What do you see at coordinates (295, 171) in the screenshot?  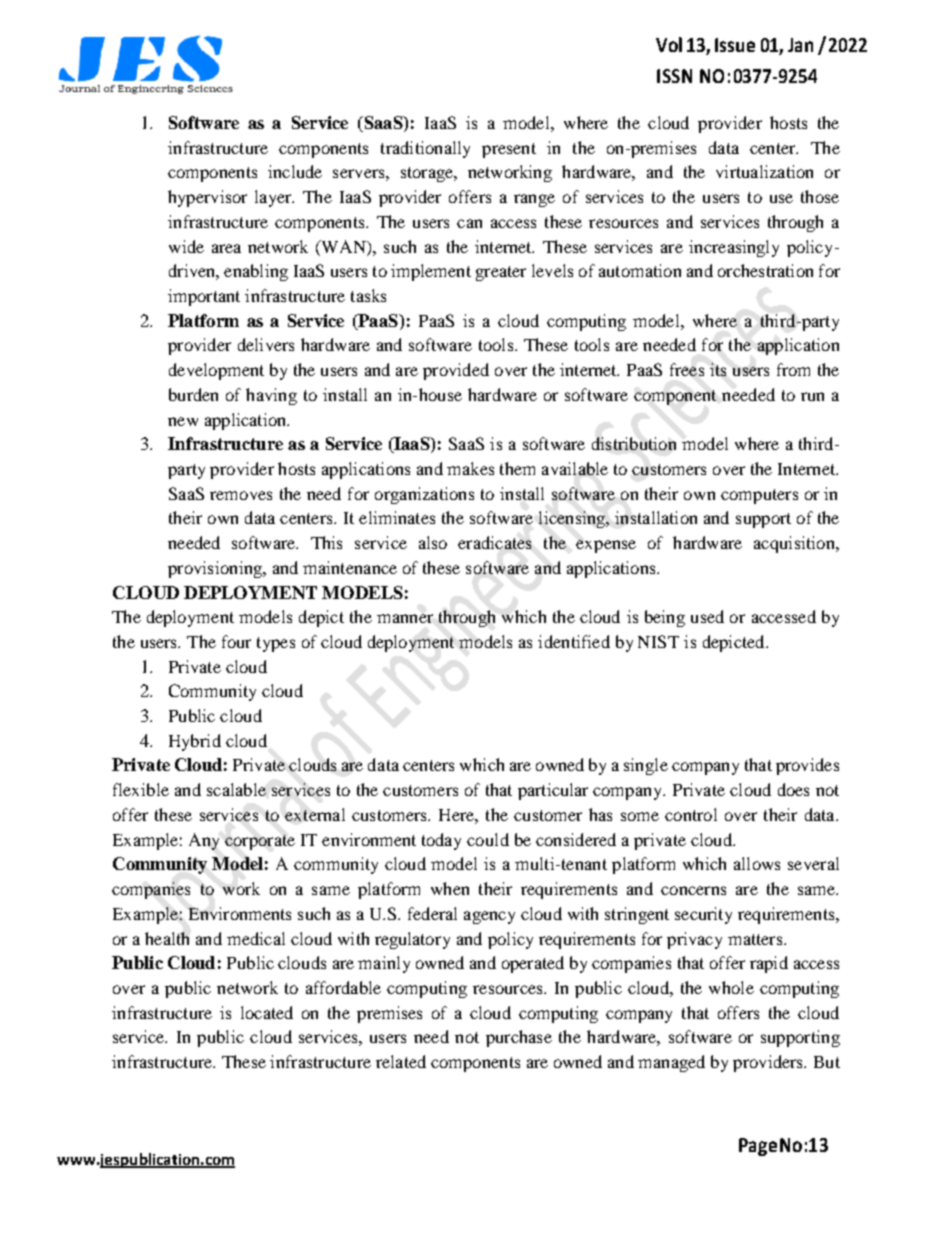 I see `include` at bounding box center [295, 171].
